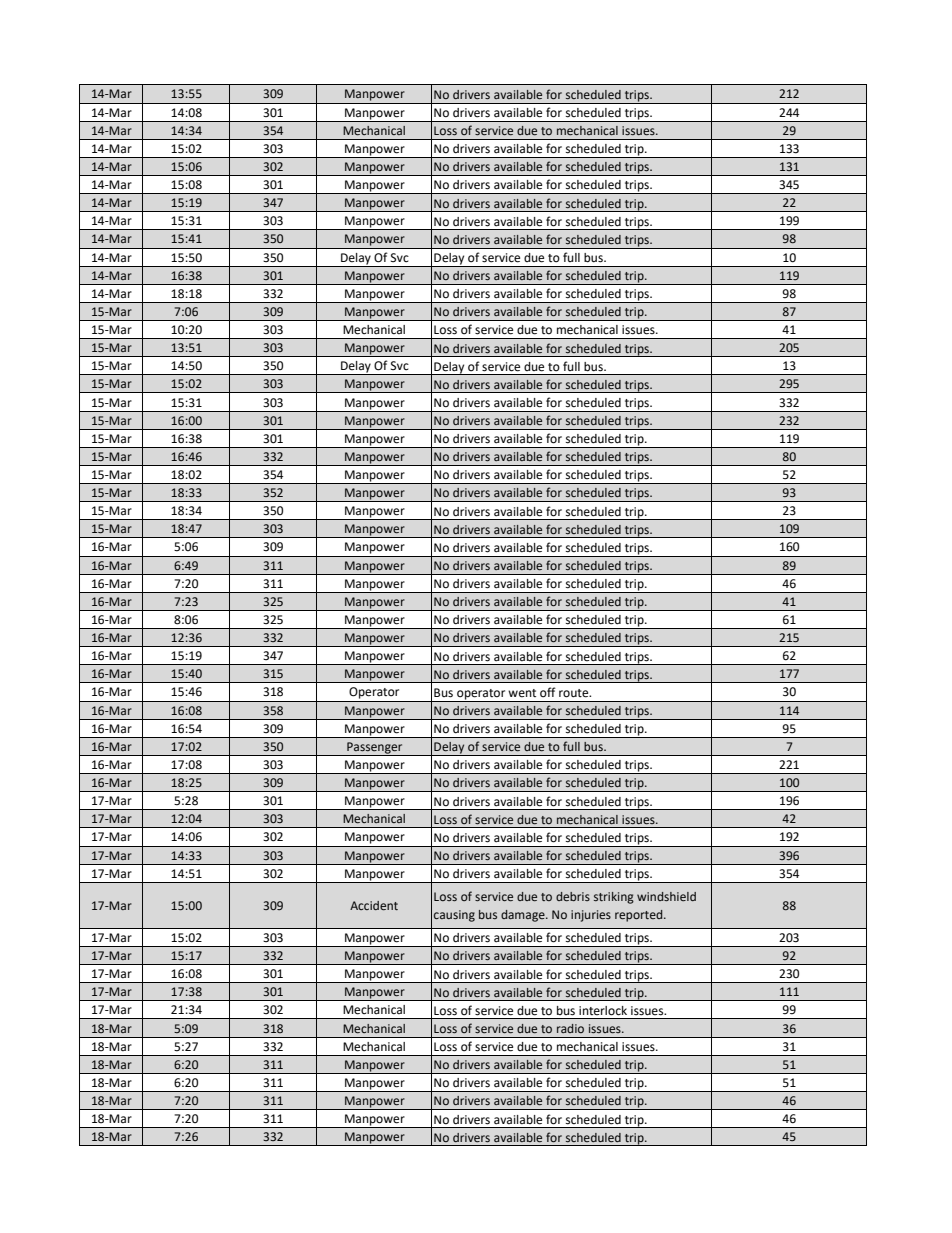  Describe the element at coordinates (603, 1011) in the screenshot. I see `interlock` at that location.
